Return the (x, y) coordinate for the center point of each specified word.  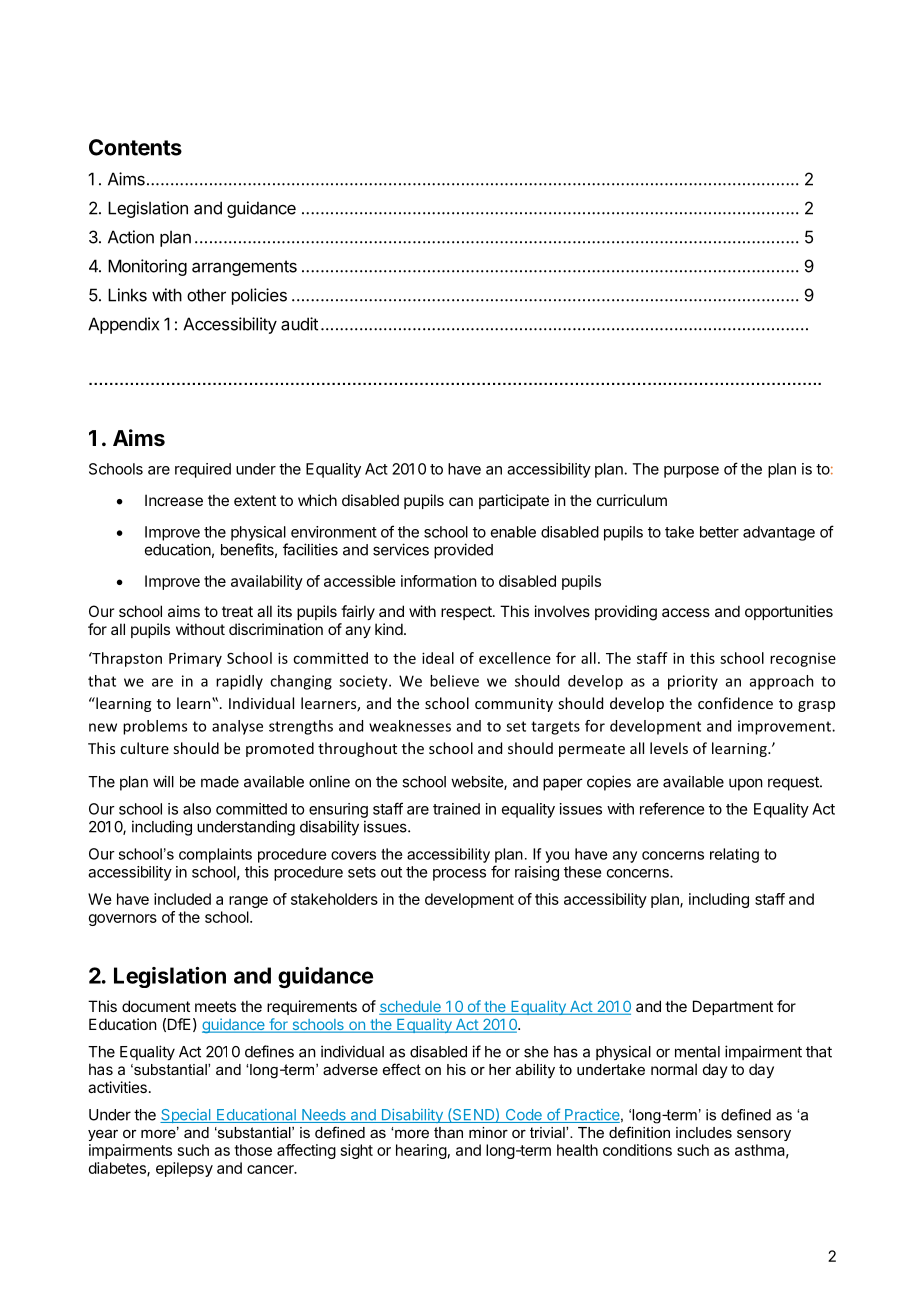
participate (514, 501)
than (448, 1132)
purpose (691, 472)
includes (704, 1132)
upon (746, 784)
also (197, 809)
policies (259, 296)
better (719, 532)
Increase (174, 500)
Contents (135, 147)
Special (186, 1116)
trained (456, 809)
